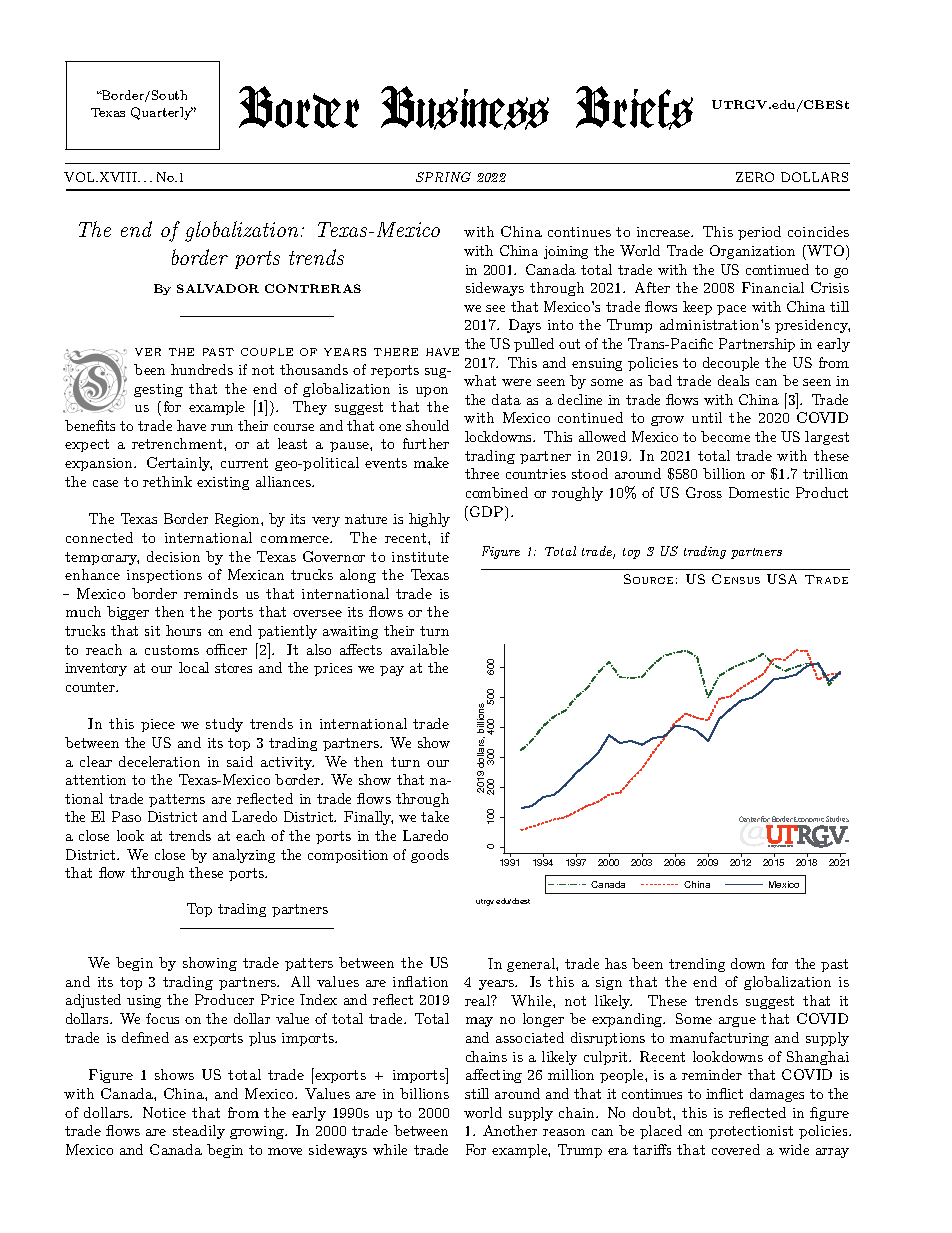  What do you see at coordinates (443, 177) in the image?
I see `SPRING` at bounding box center [443, 177].
